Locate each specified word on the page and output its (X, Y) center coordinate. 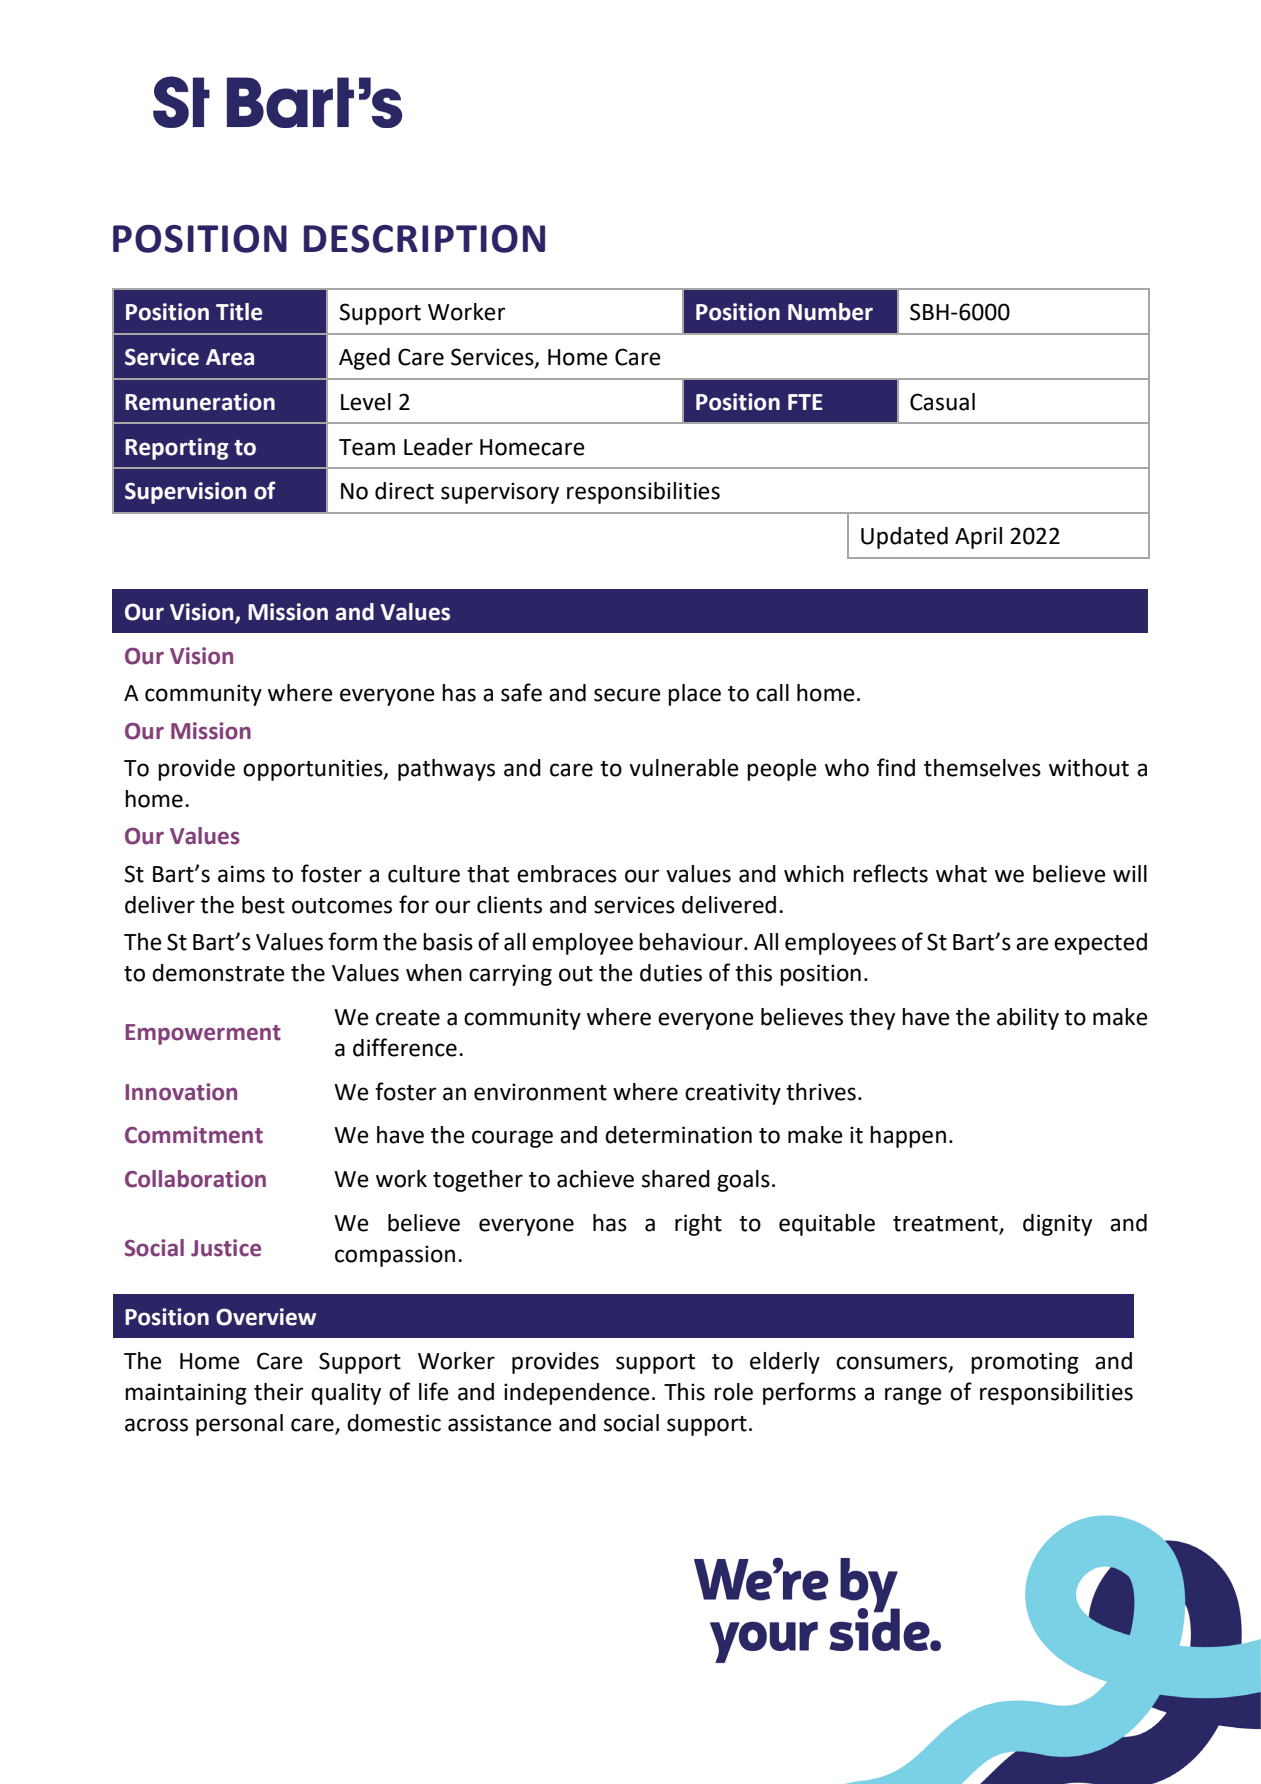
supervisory (500, 493)
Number (830, 312)
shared (676, 1179)
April (978, 538)
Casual (942, 402)
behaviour (692, 942)
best (263, 905)
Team (367, 447)
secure (627, 695)
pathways (446, 770)
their (279, 1392)
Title (239, 312)
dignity (1057, 1225)
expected (1100, 944)
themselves (982, 768)
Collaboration (195, 1179)
